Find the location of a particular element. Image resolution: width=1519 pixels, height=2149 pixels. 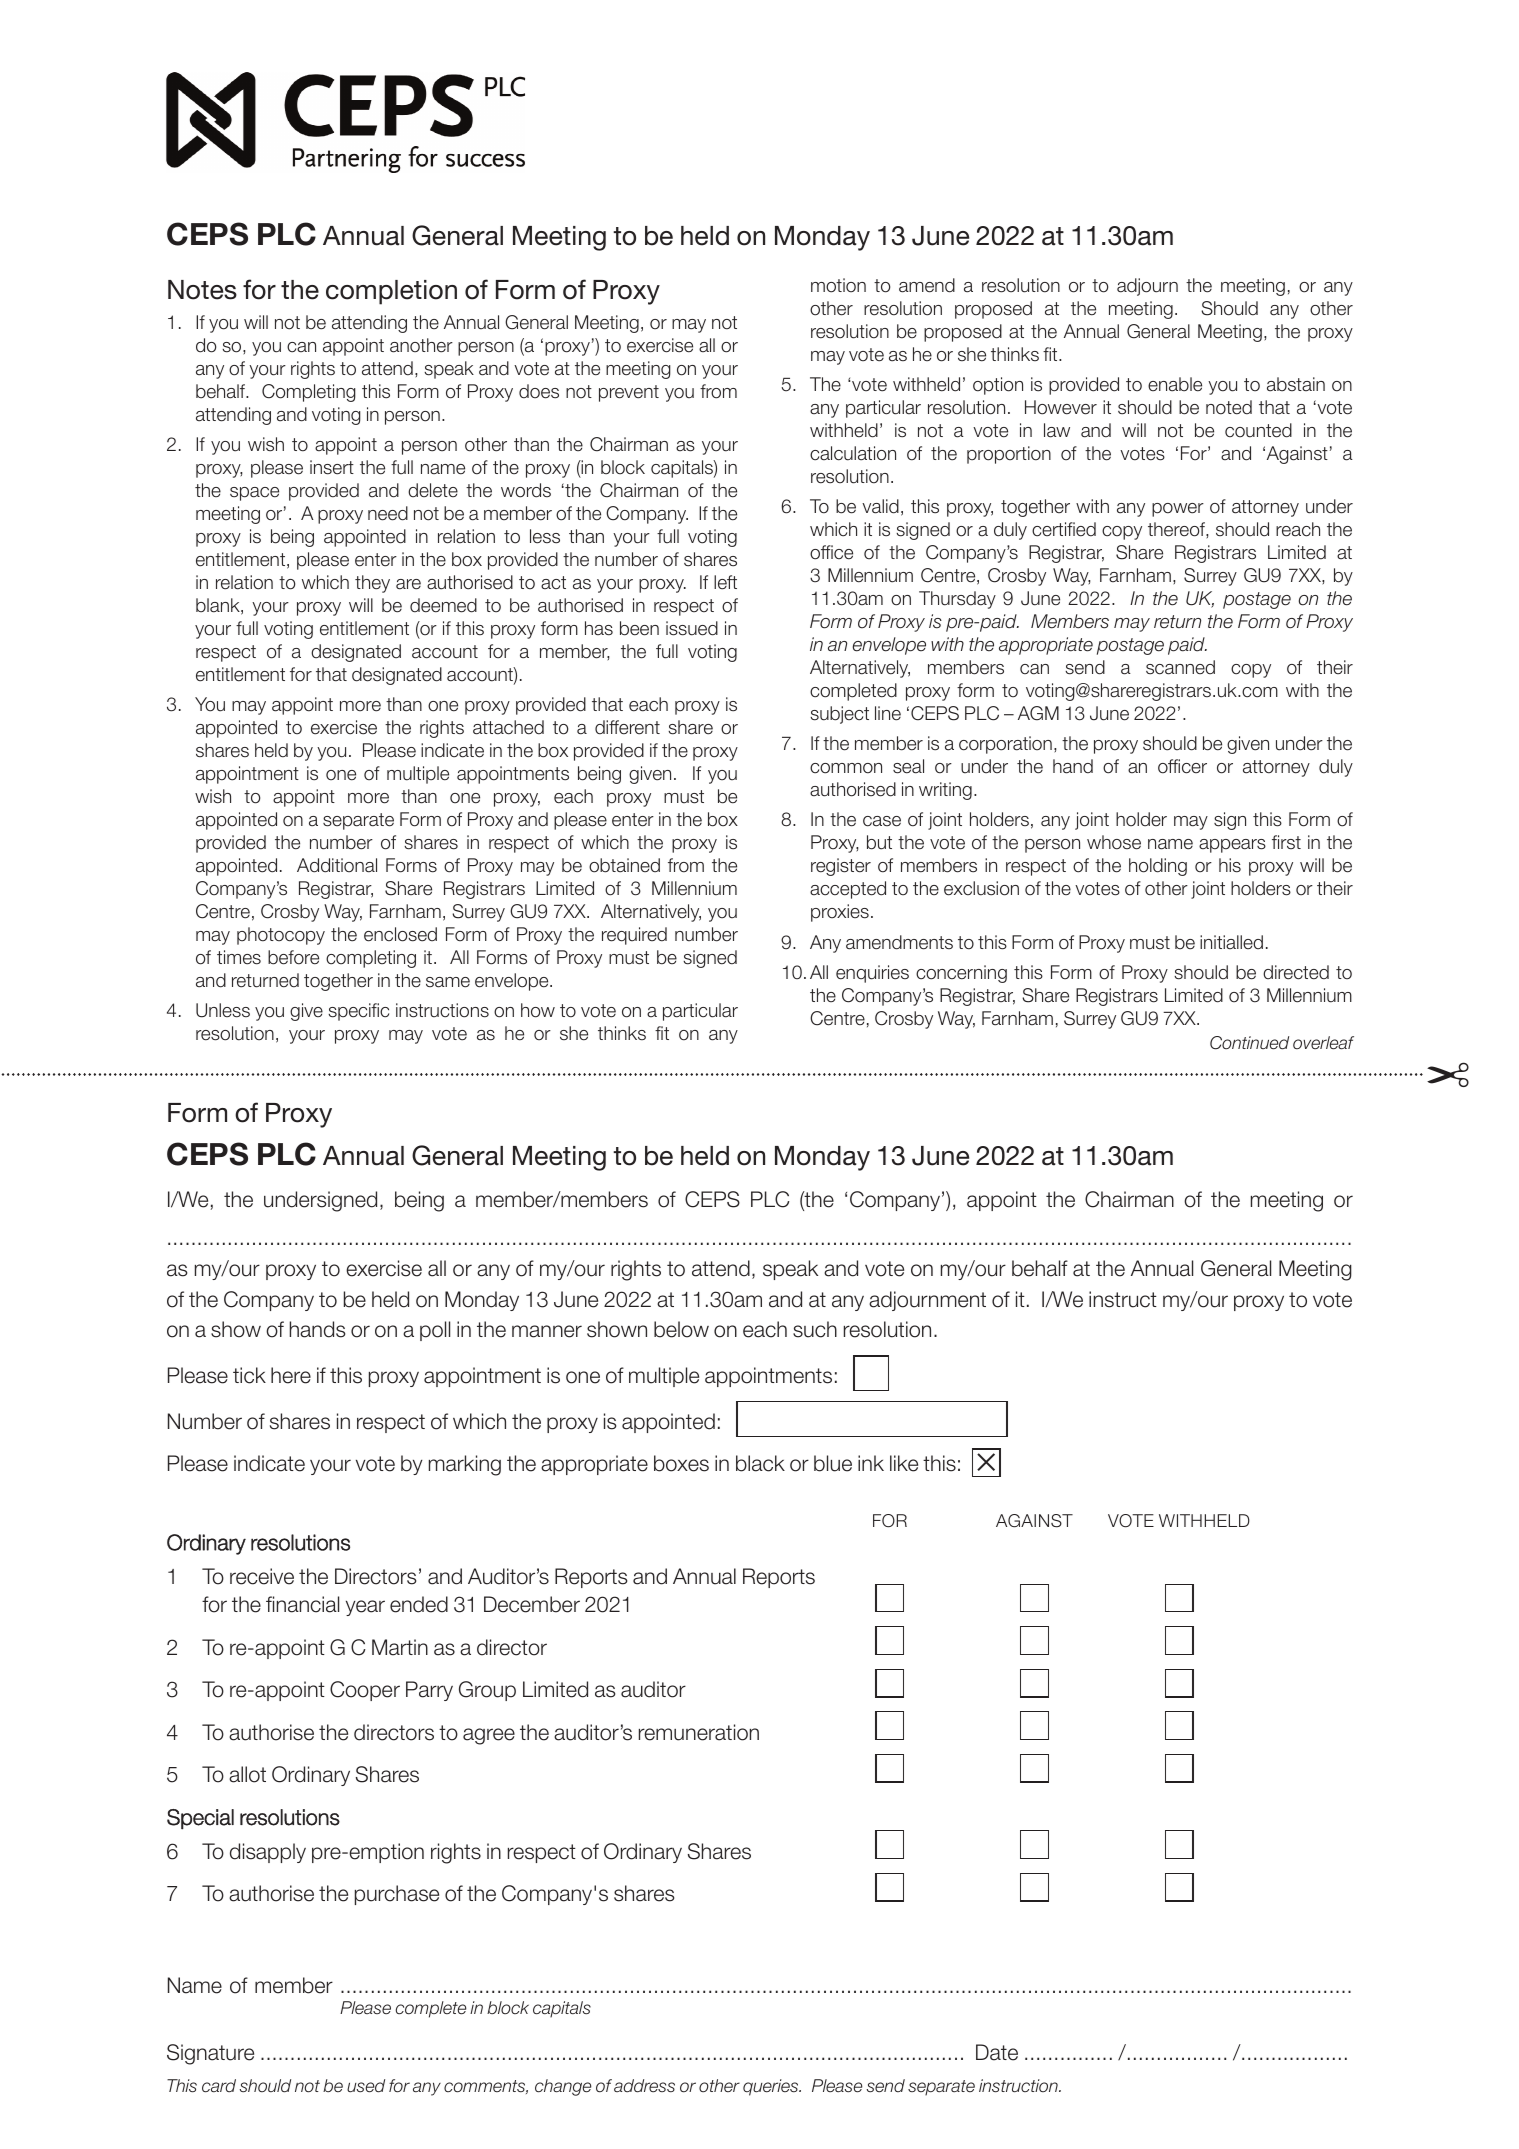

Additional is located at coordinates (337, 865).
